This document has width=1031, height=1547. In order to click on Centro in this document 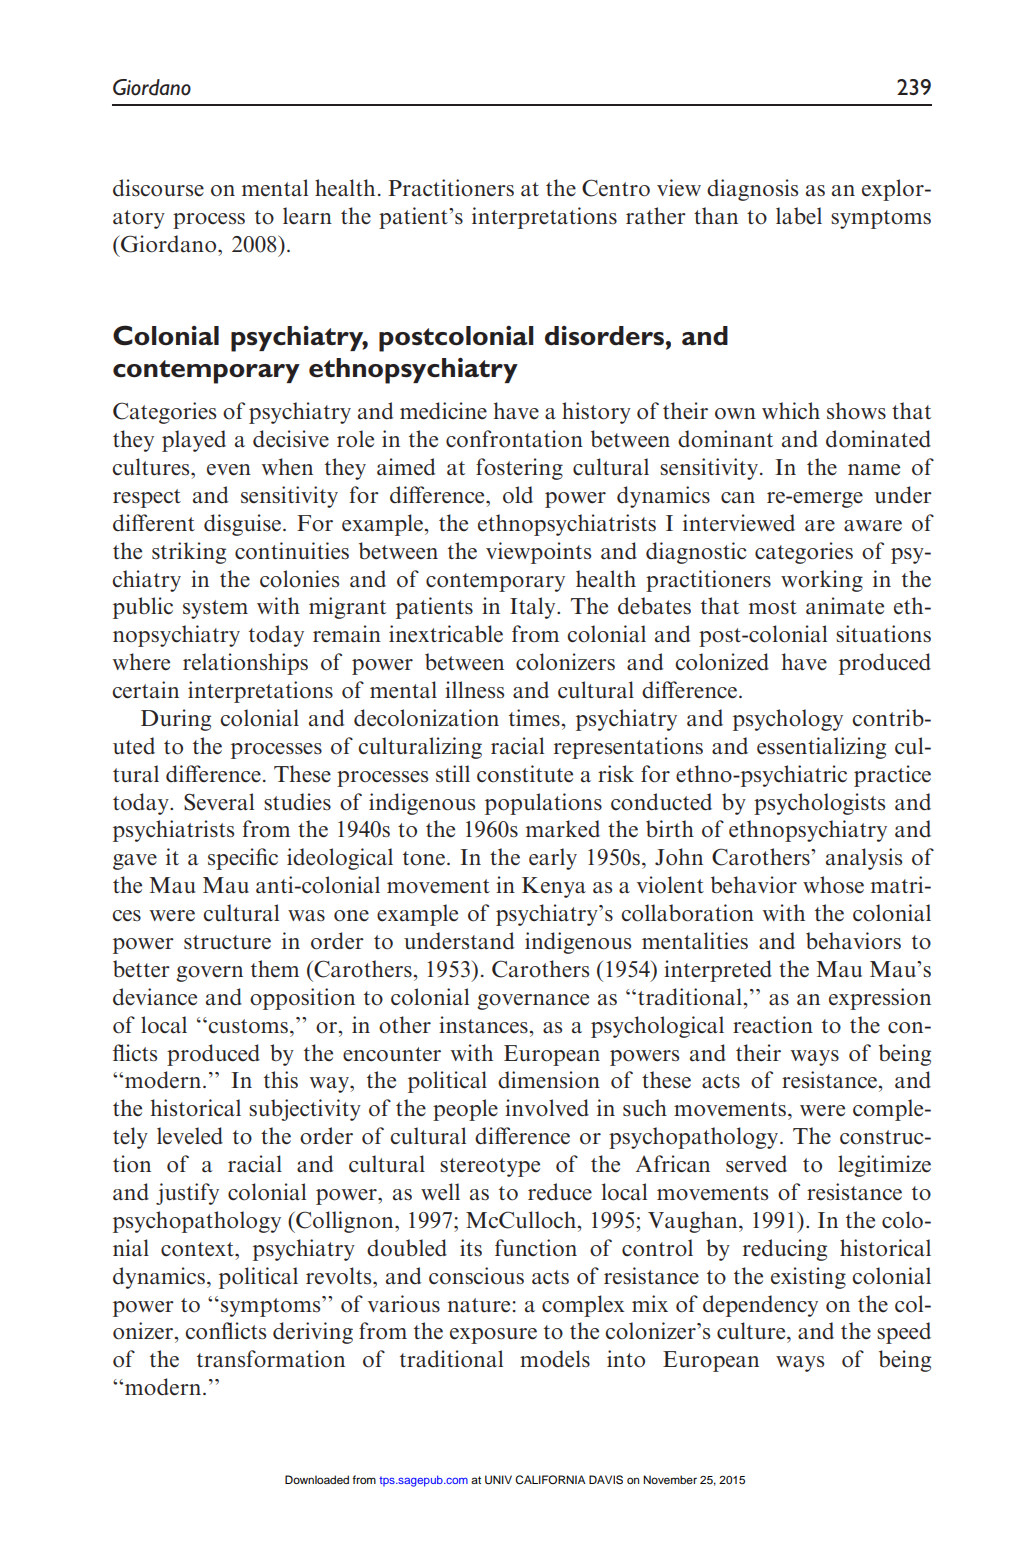, I will do `click(616, 188)`.
